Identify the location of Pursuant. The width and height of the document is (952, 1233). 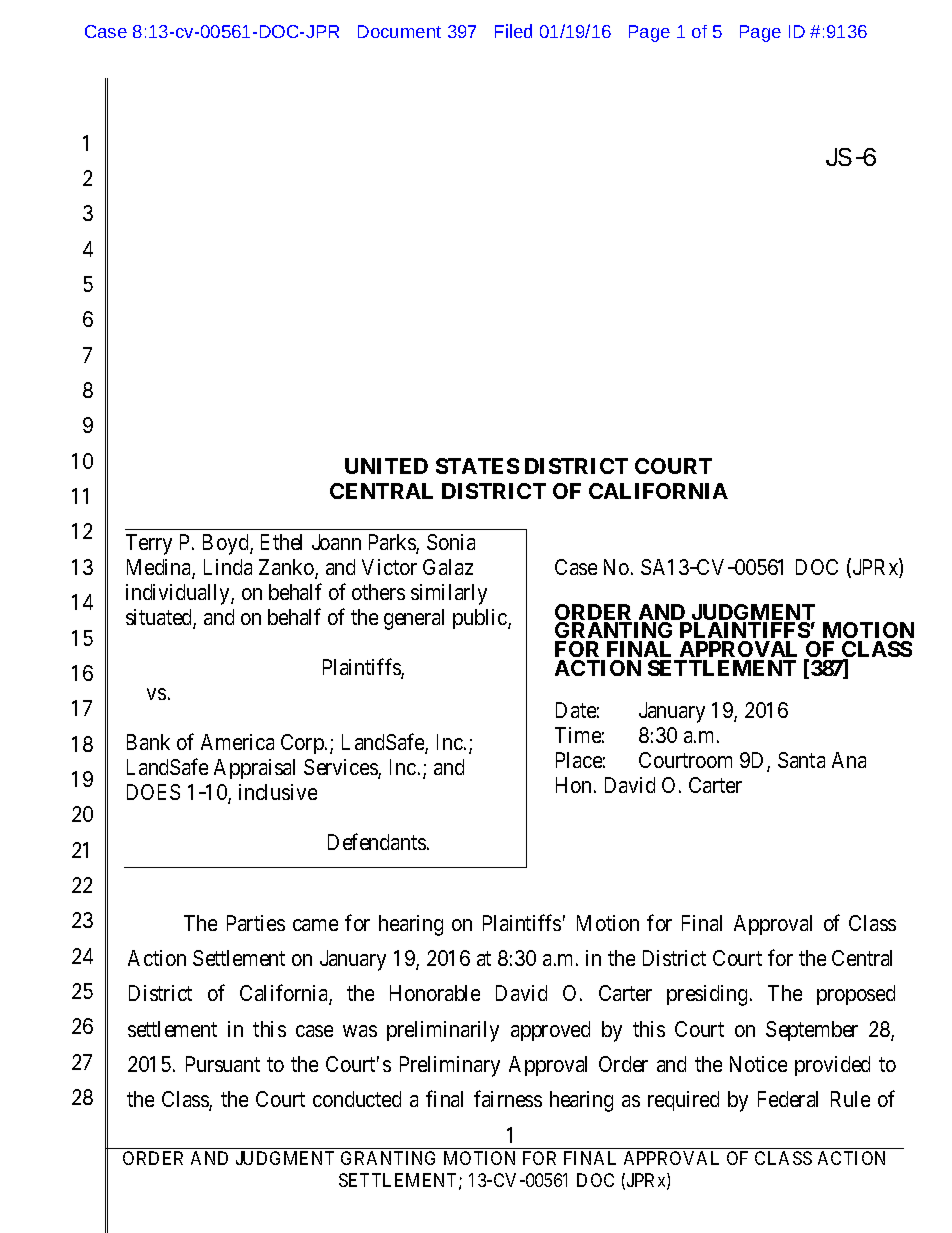
(223, 1064).
